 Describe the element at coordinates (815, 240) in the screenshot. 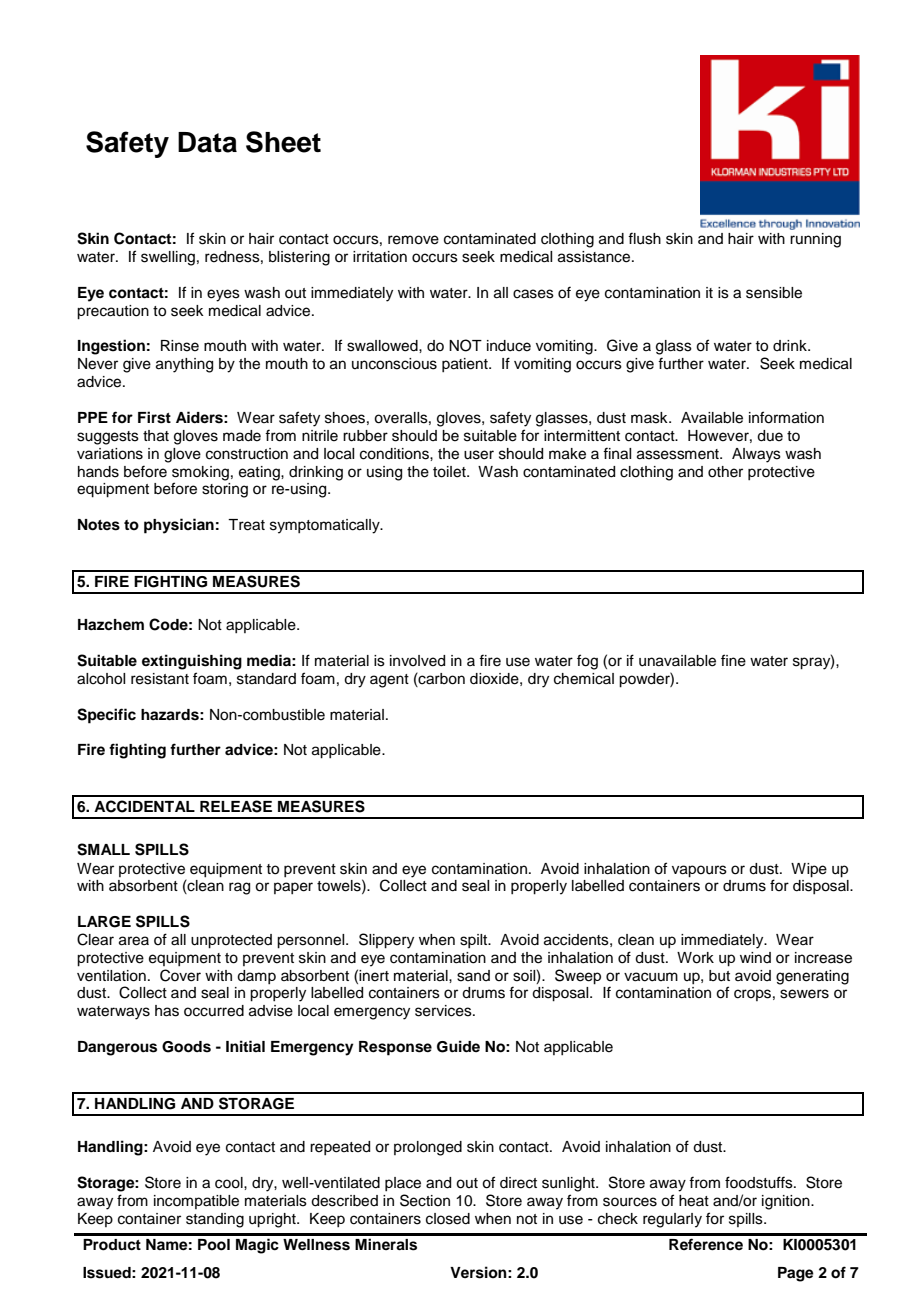

I see `running` at that location.
